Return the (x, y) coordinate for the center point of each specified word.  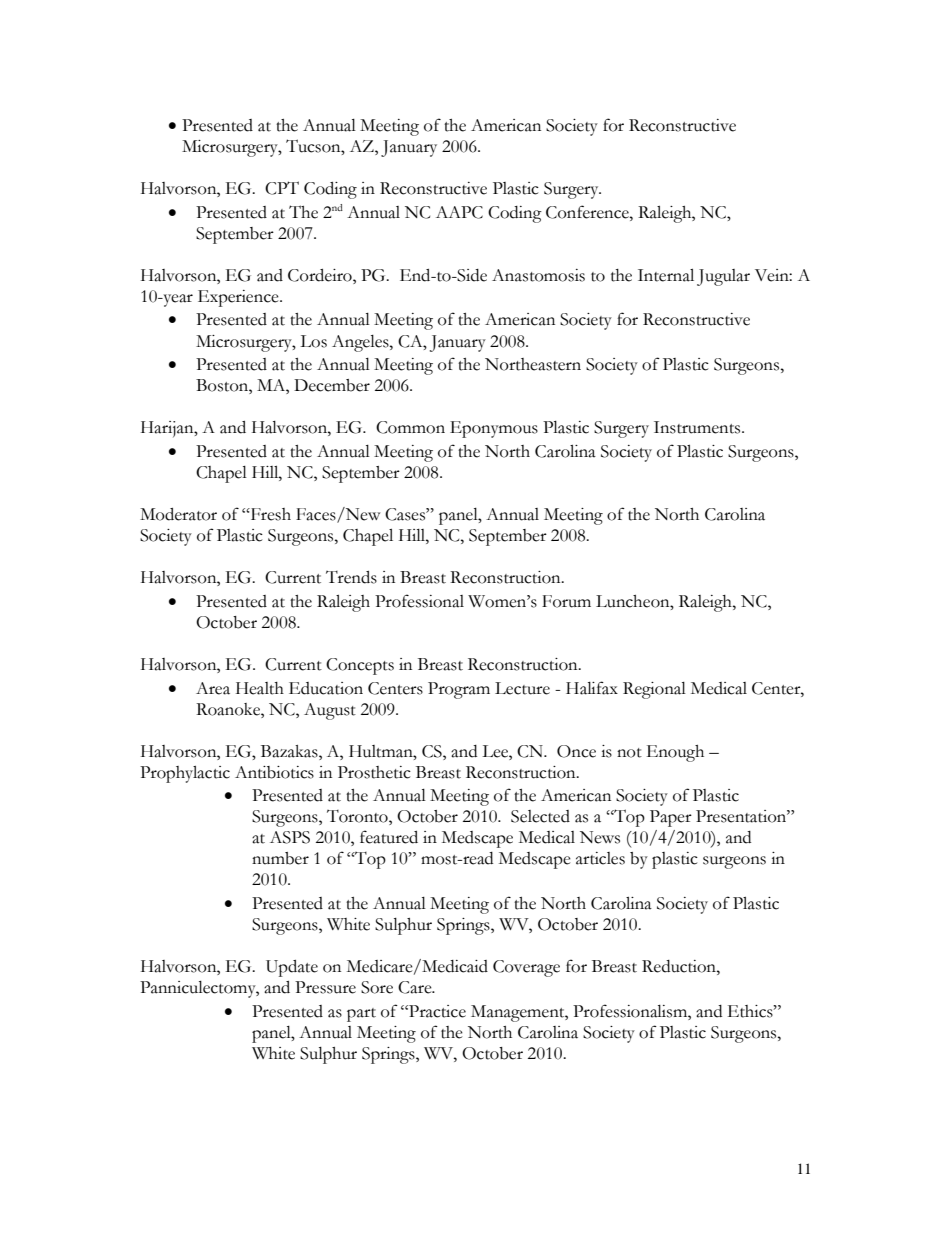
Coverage (526, 968)
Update (292, 968)
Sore (377, 987)
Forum (566, 601)
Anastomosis (538, 275)
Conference (588, 212)
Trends (351, 577)
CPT (282, 188)
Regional (654, 690)
